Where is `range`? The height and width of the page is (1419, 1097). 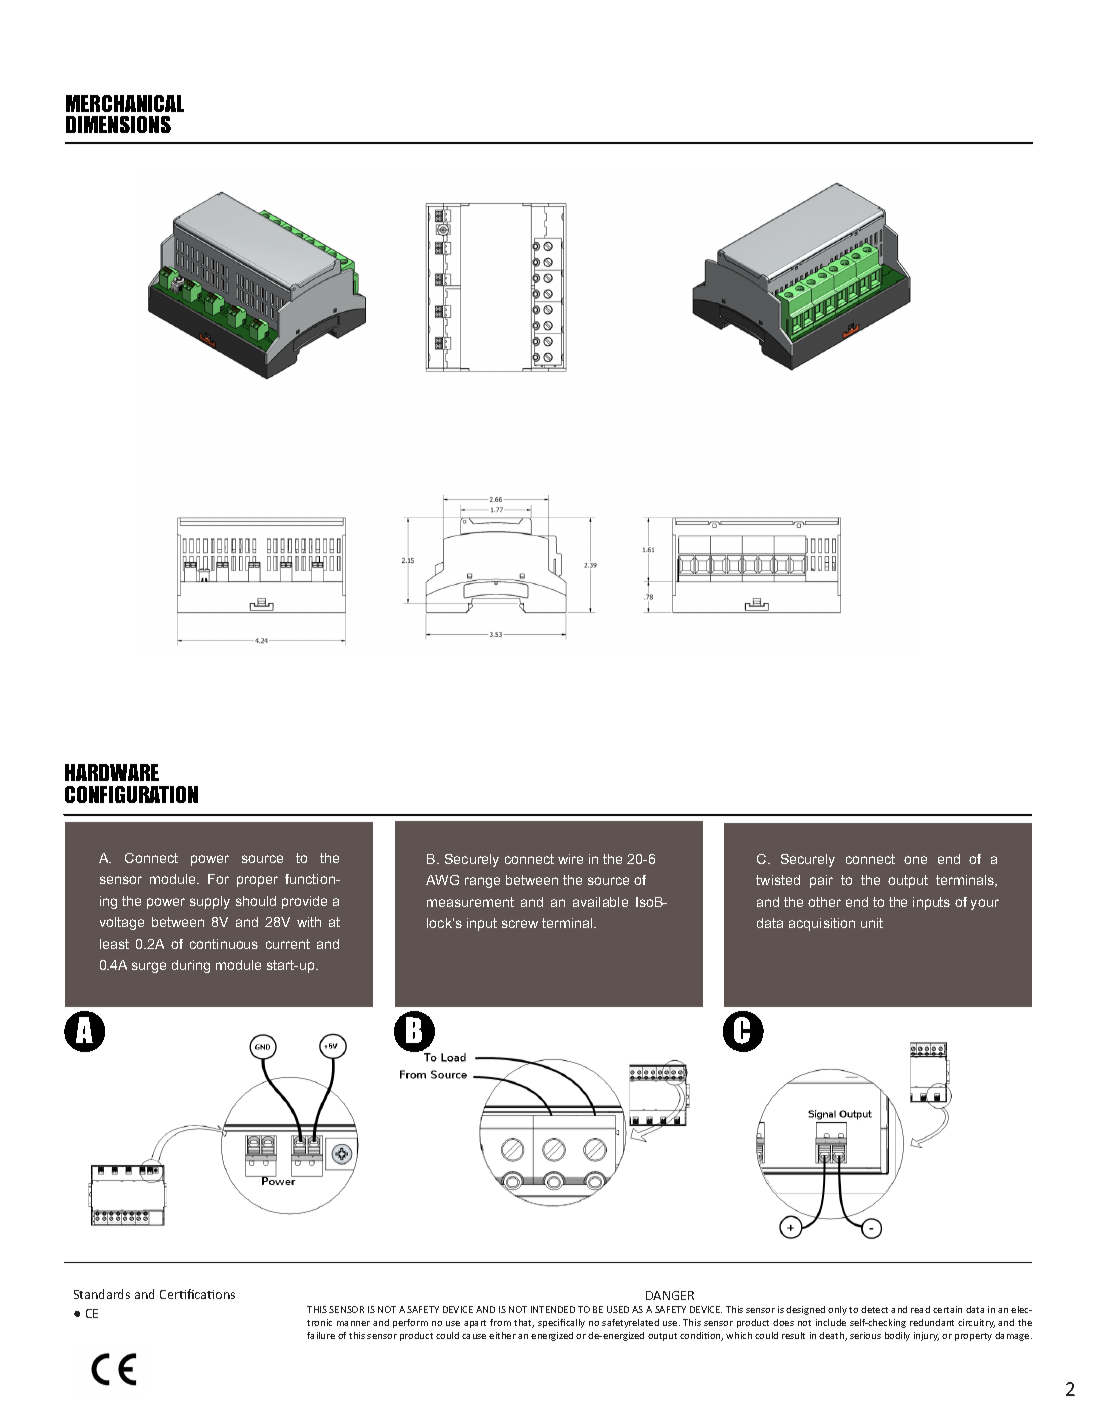
range is located at coordinates (482, 882).
